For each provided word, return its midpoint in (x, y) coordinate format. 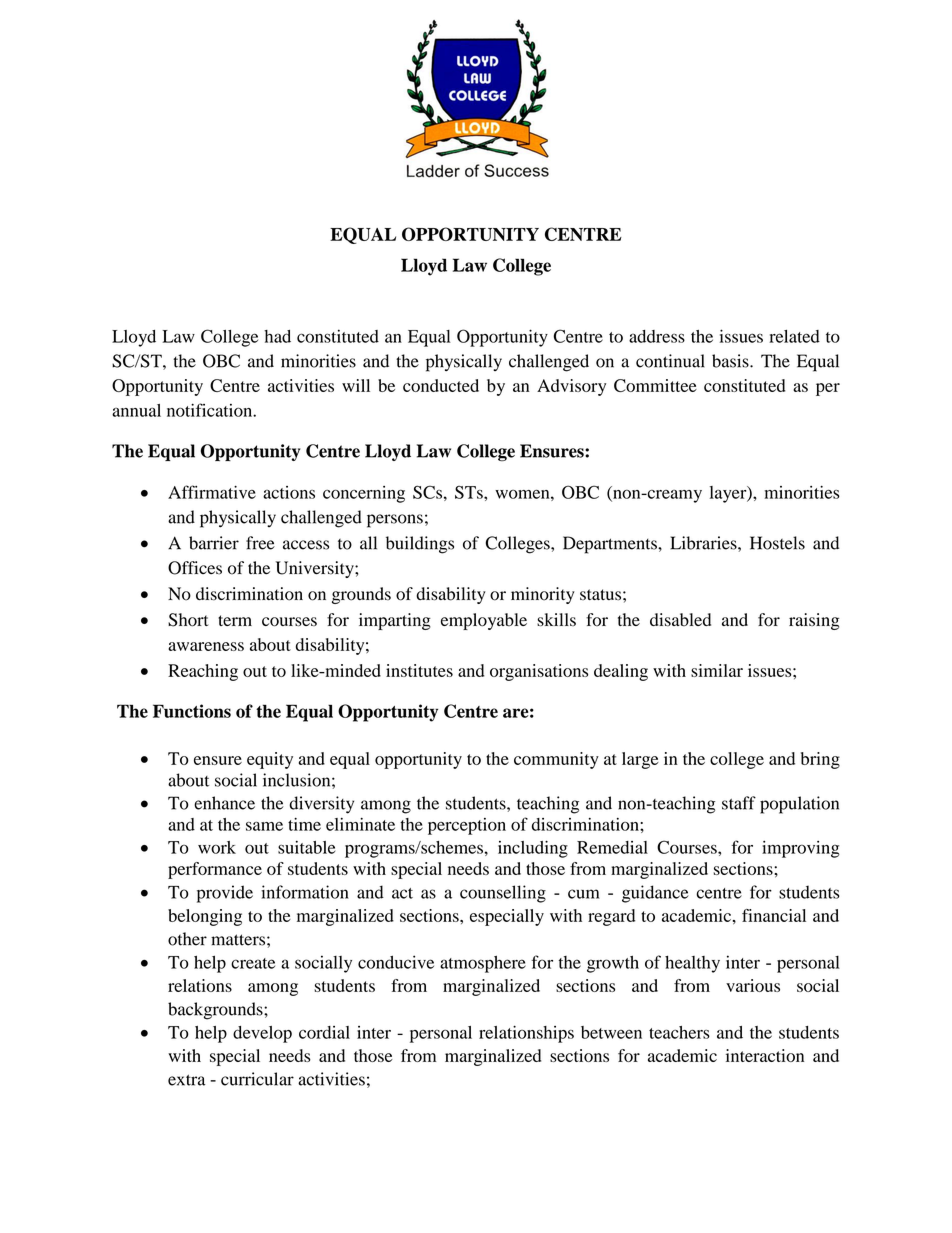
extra (187, 1080)
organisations (539, 672)
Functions (192, 711)
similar (717, 670)
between (611, 1032)
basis (731, 361)
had (277, 336)
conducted (441, 385)
